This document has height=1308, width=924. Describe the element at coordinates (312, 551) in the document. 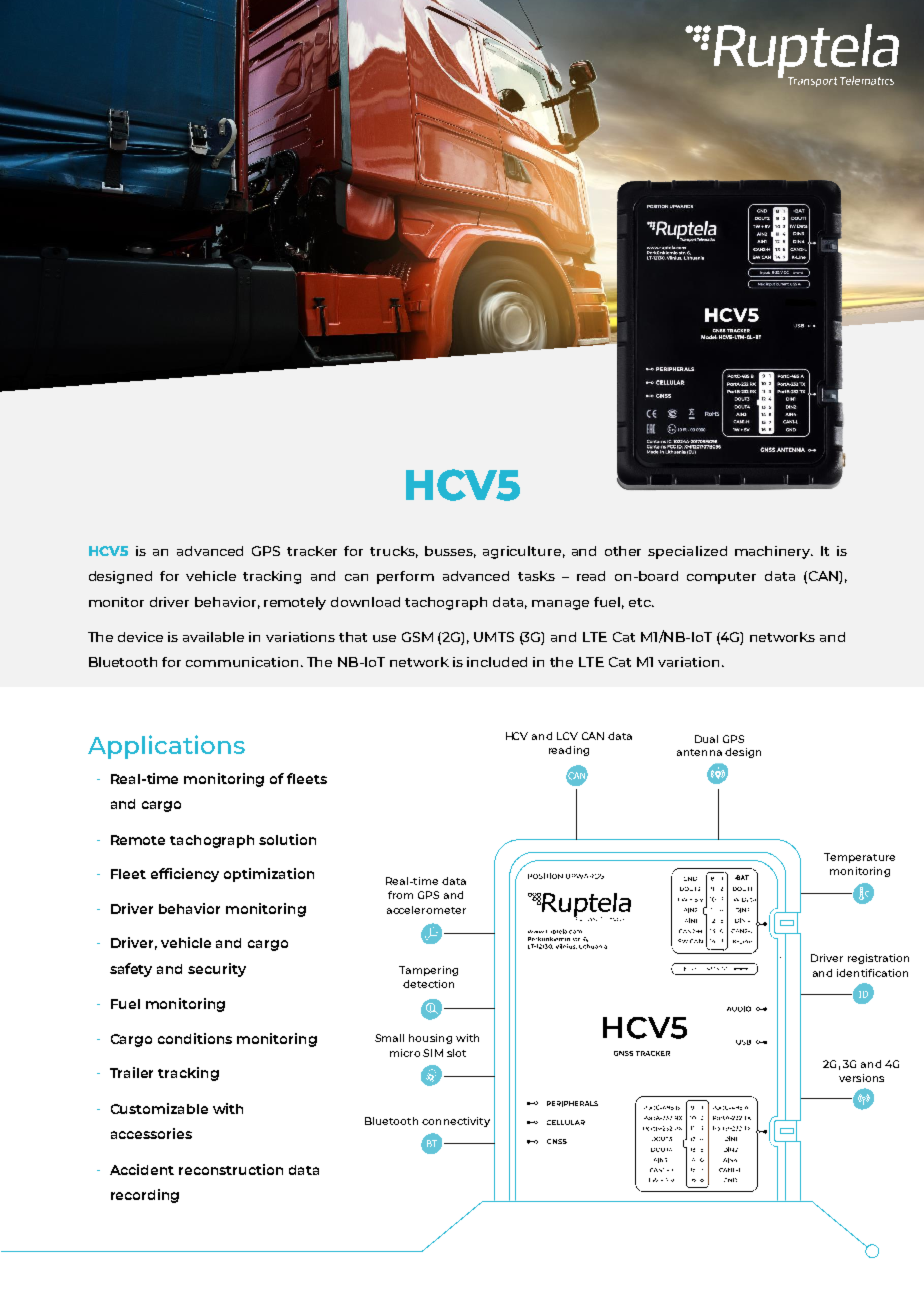

I see `tracker` at that location.
